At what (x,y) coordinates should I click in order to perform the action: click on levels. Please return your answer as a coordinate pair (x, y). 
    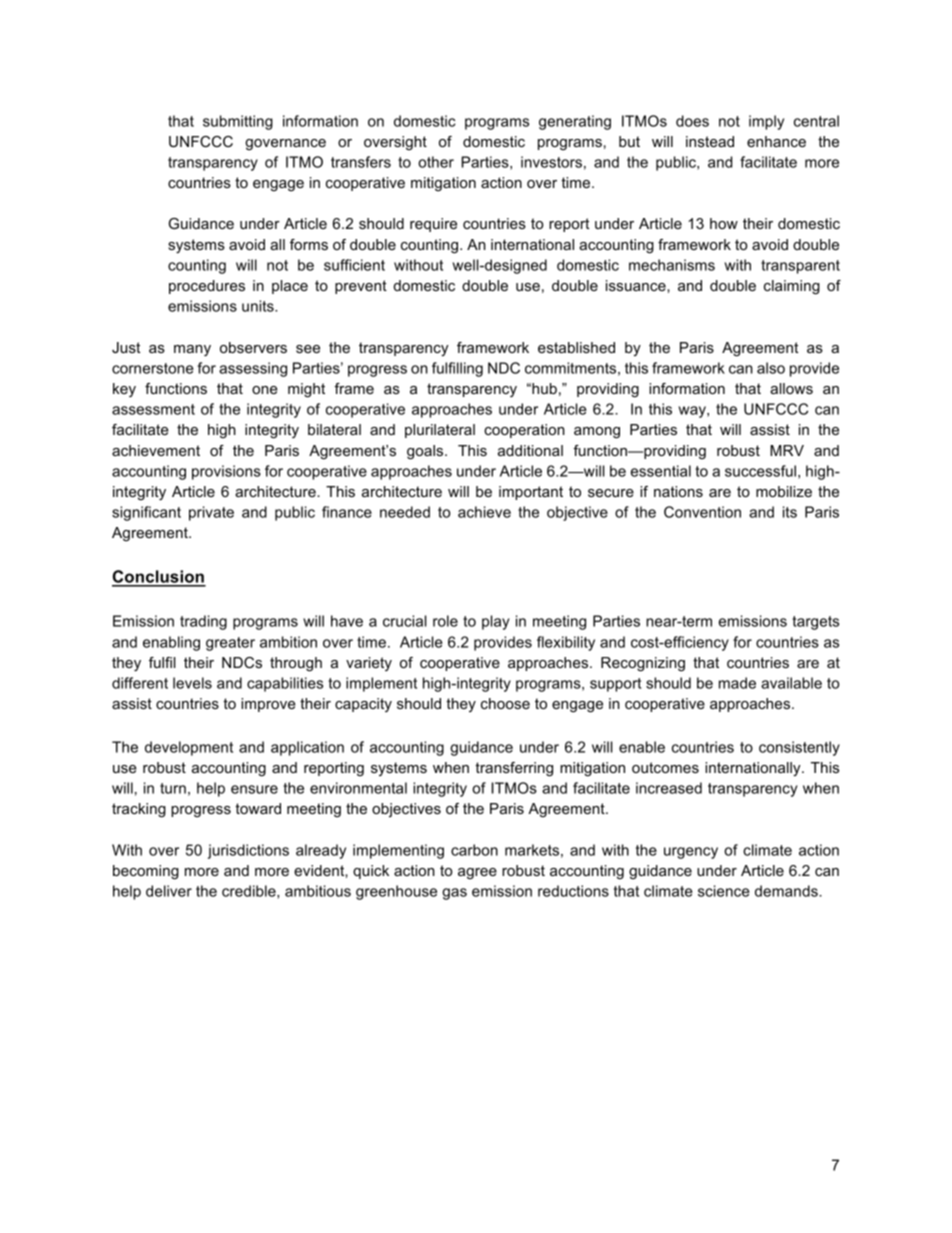
    Looking at the image, I should click on (192, 683).
